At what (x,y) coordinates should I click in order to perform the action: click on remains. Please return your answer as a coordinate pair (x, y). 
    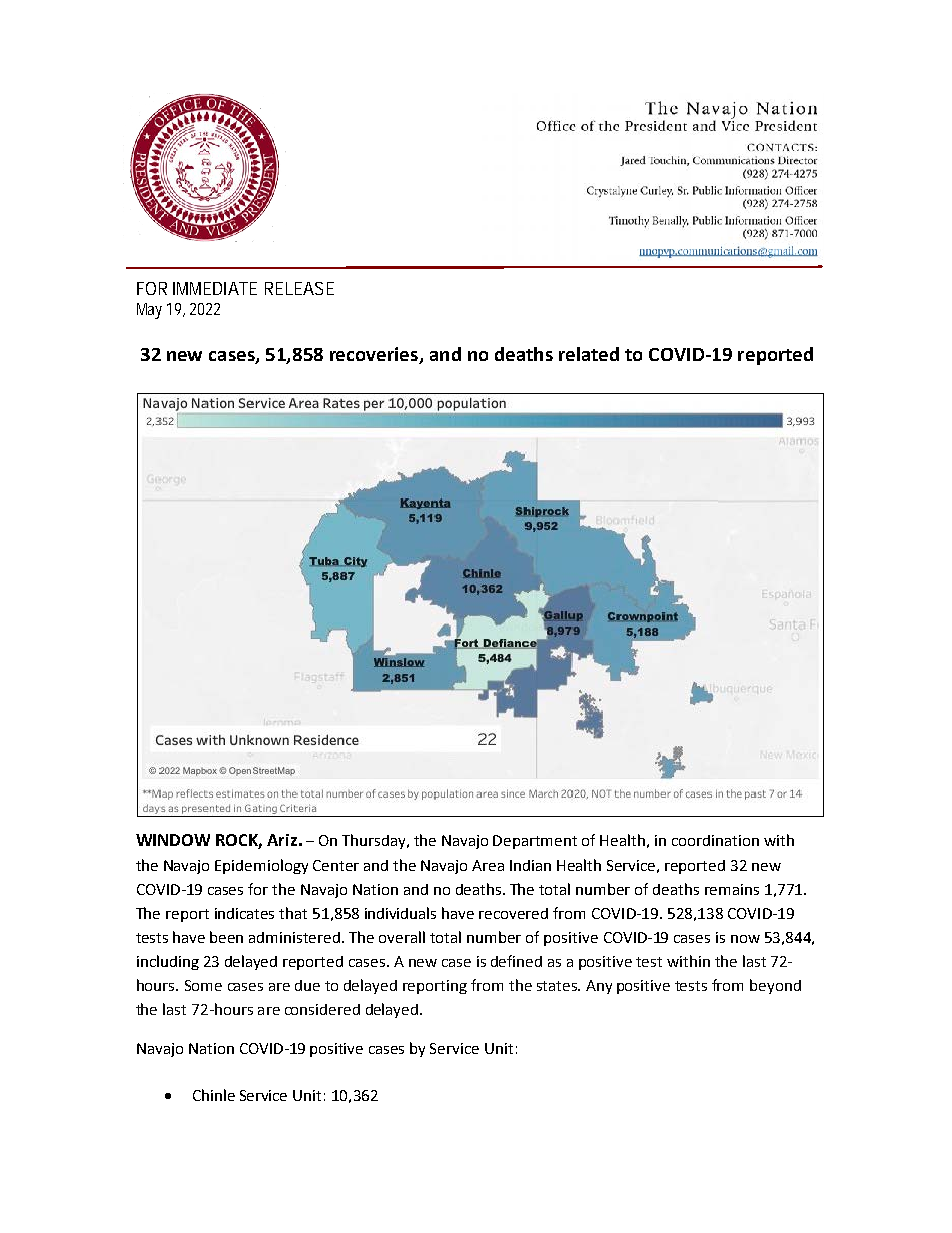
    Looking at the image, I should click on (732, 889).
